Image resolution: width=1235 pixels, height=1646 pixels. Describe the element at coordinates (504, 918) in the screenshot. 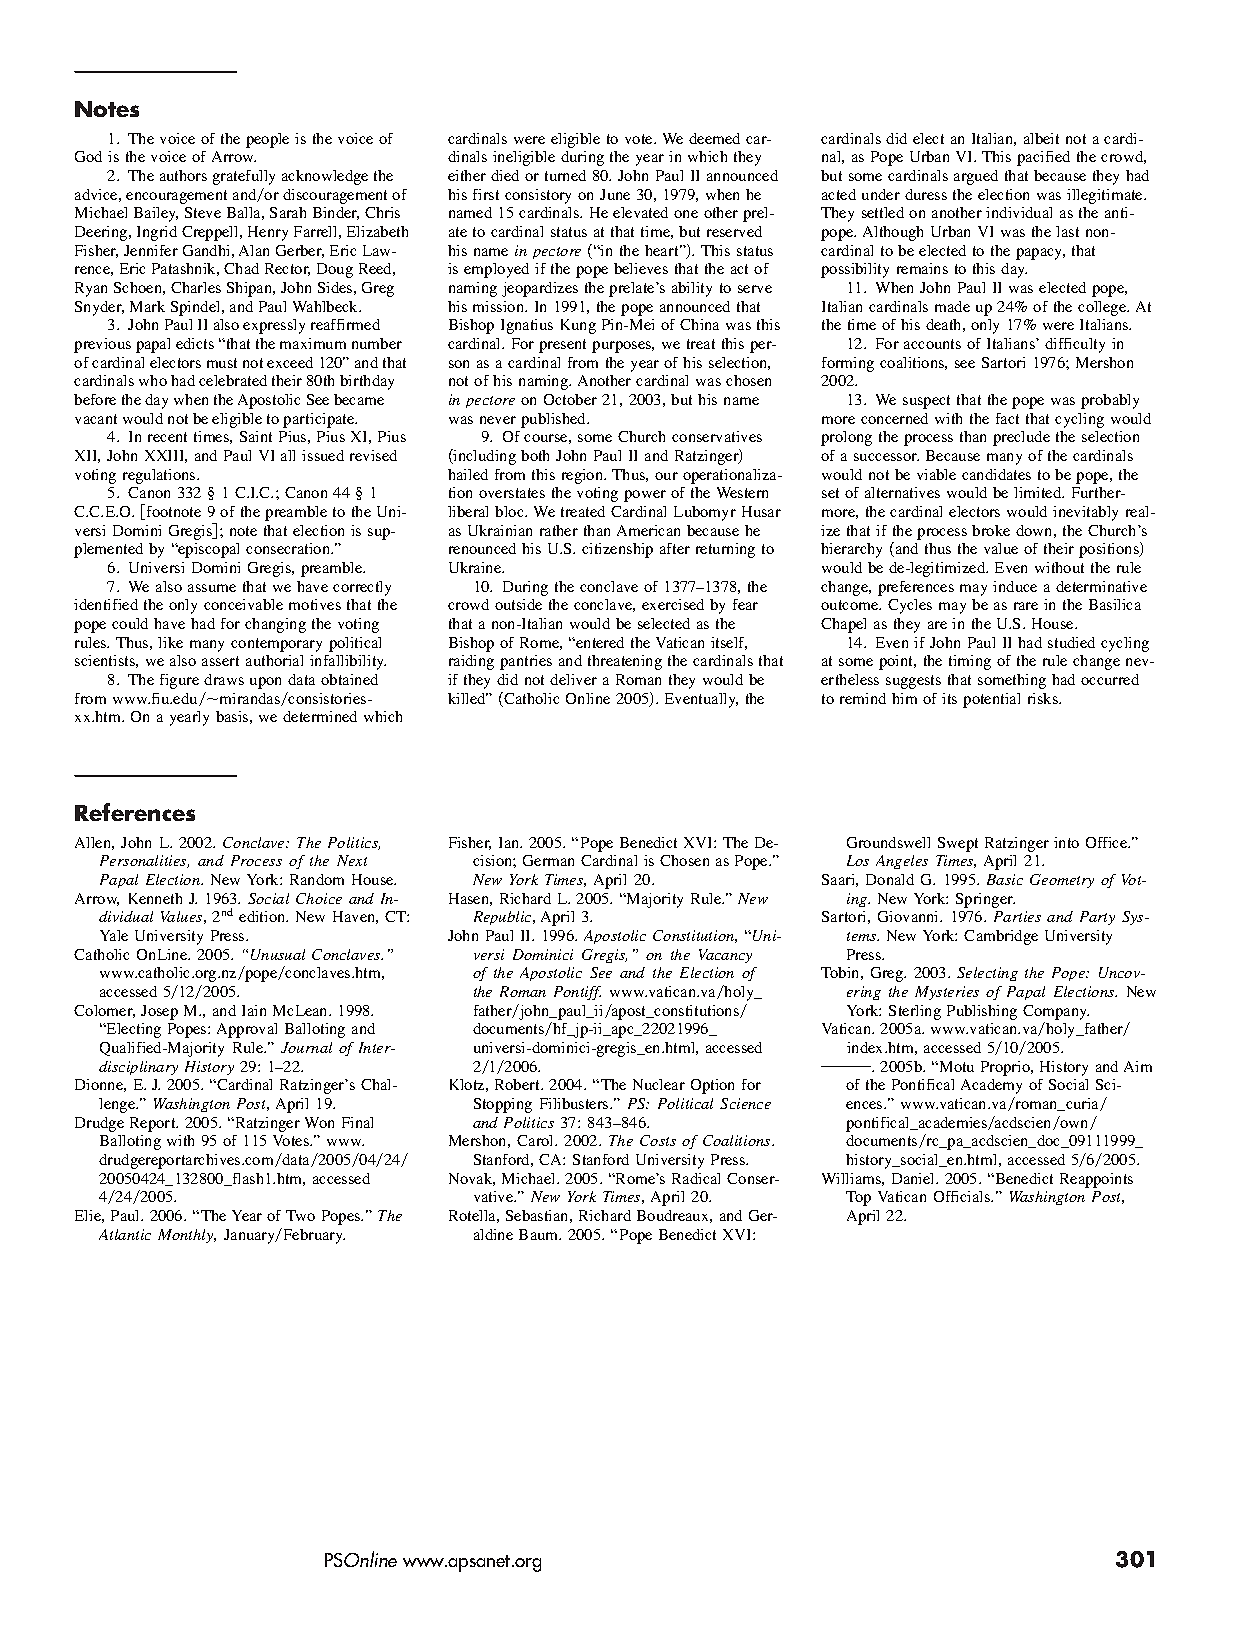

I see `Republic` at that location.
